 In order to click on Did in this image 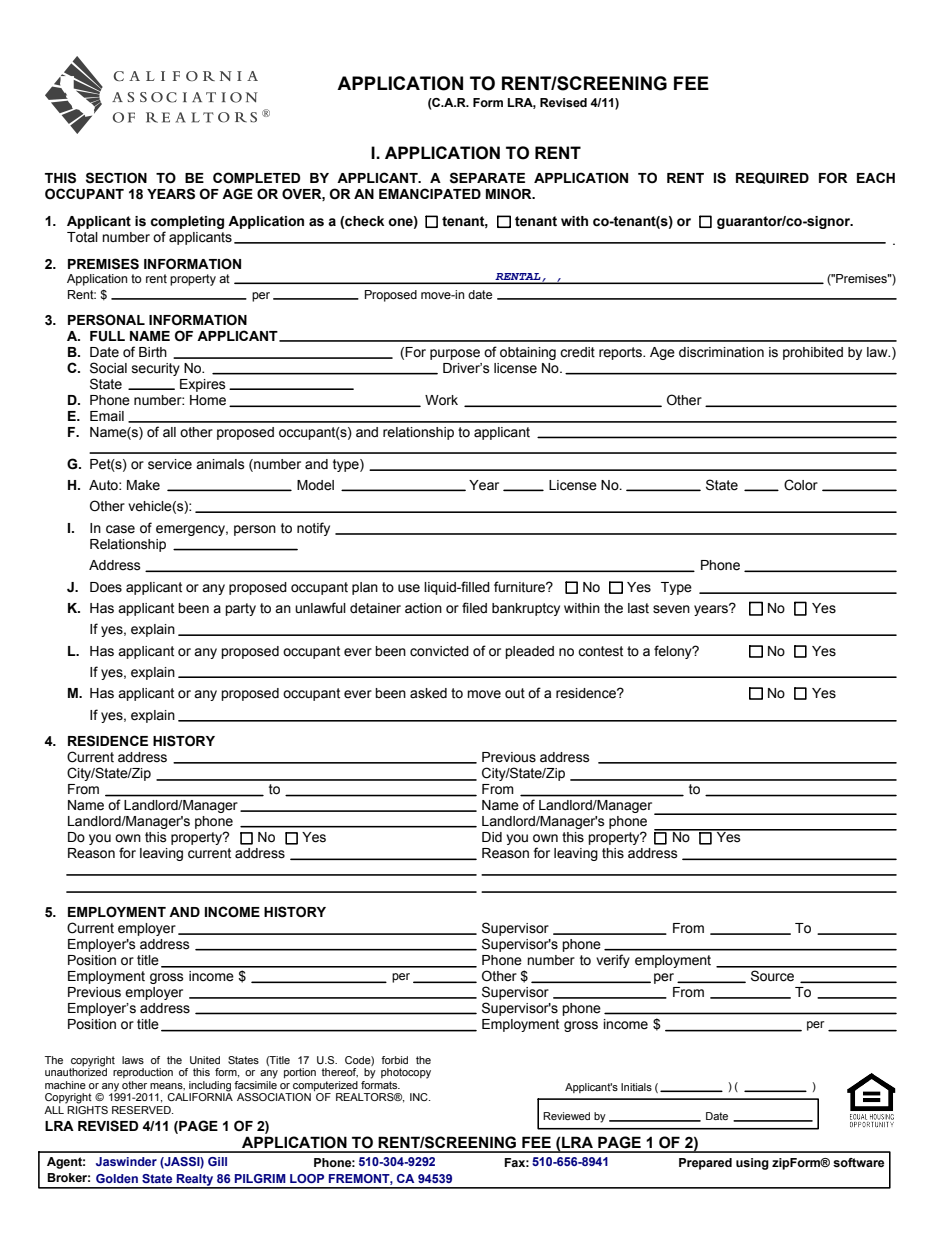, I will do `click(492, 837)`.
